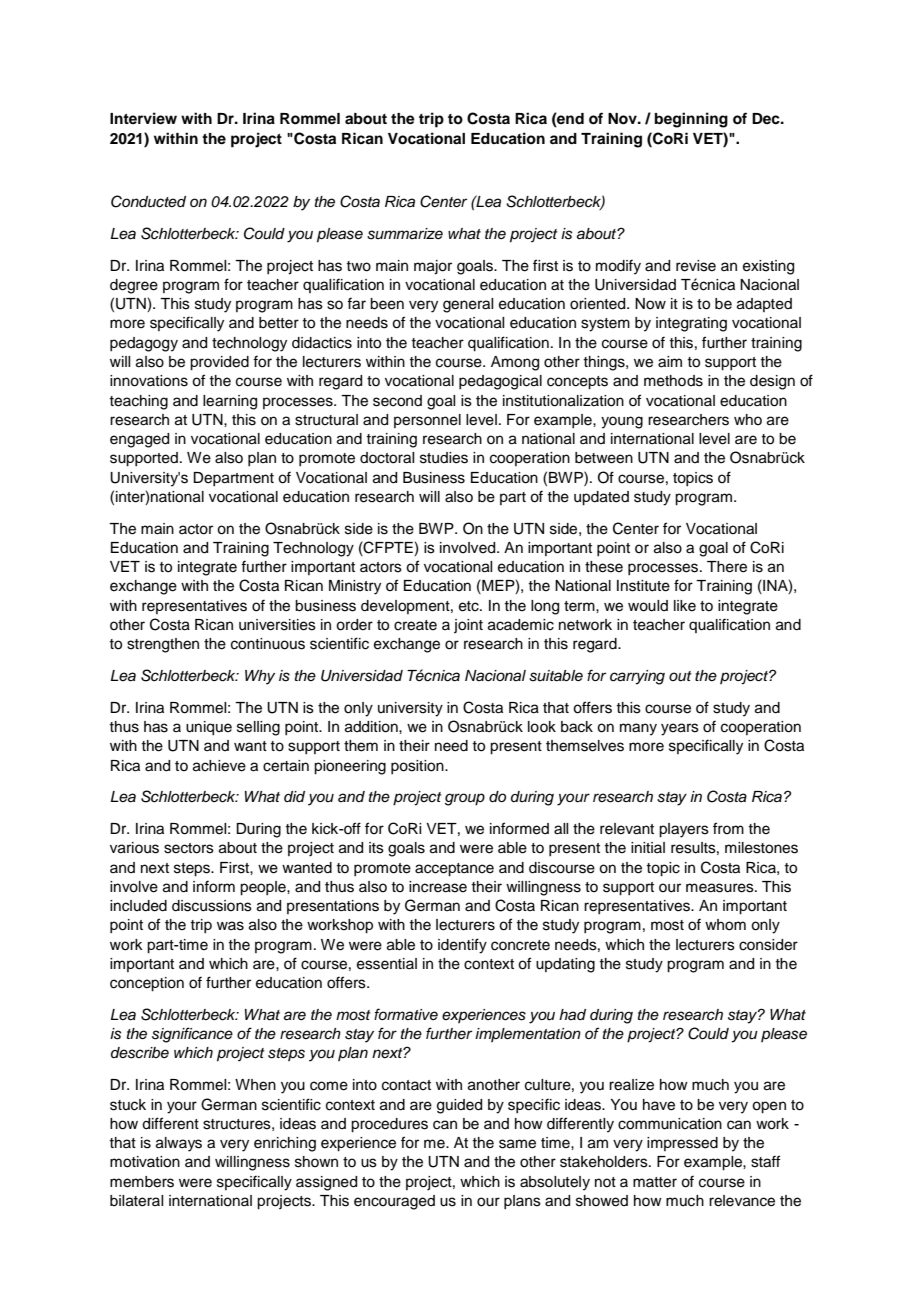 This screenshot has height=1308, width=924. What do you see at coordinates (179, 1144) in the screenshot?
I see `always` at bounding box center [179, 1144].
